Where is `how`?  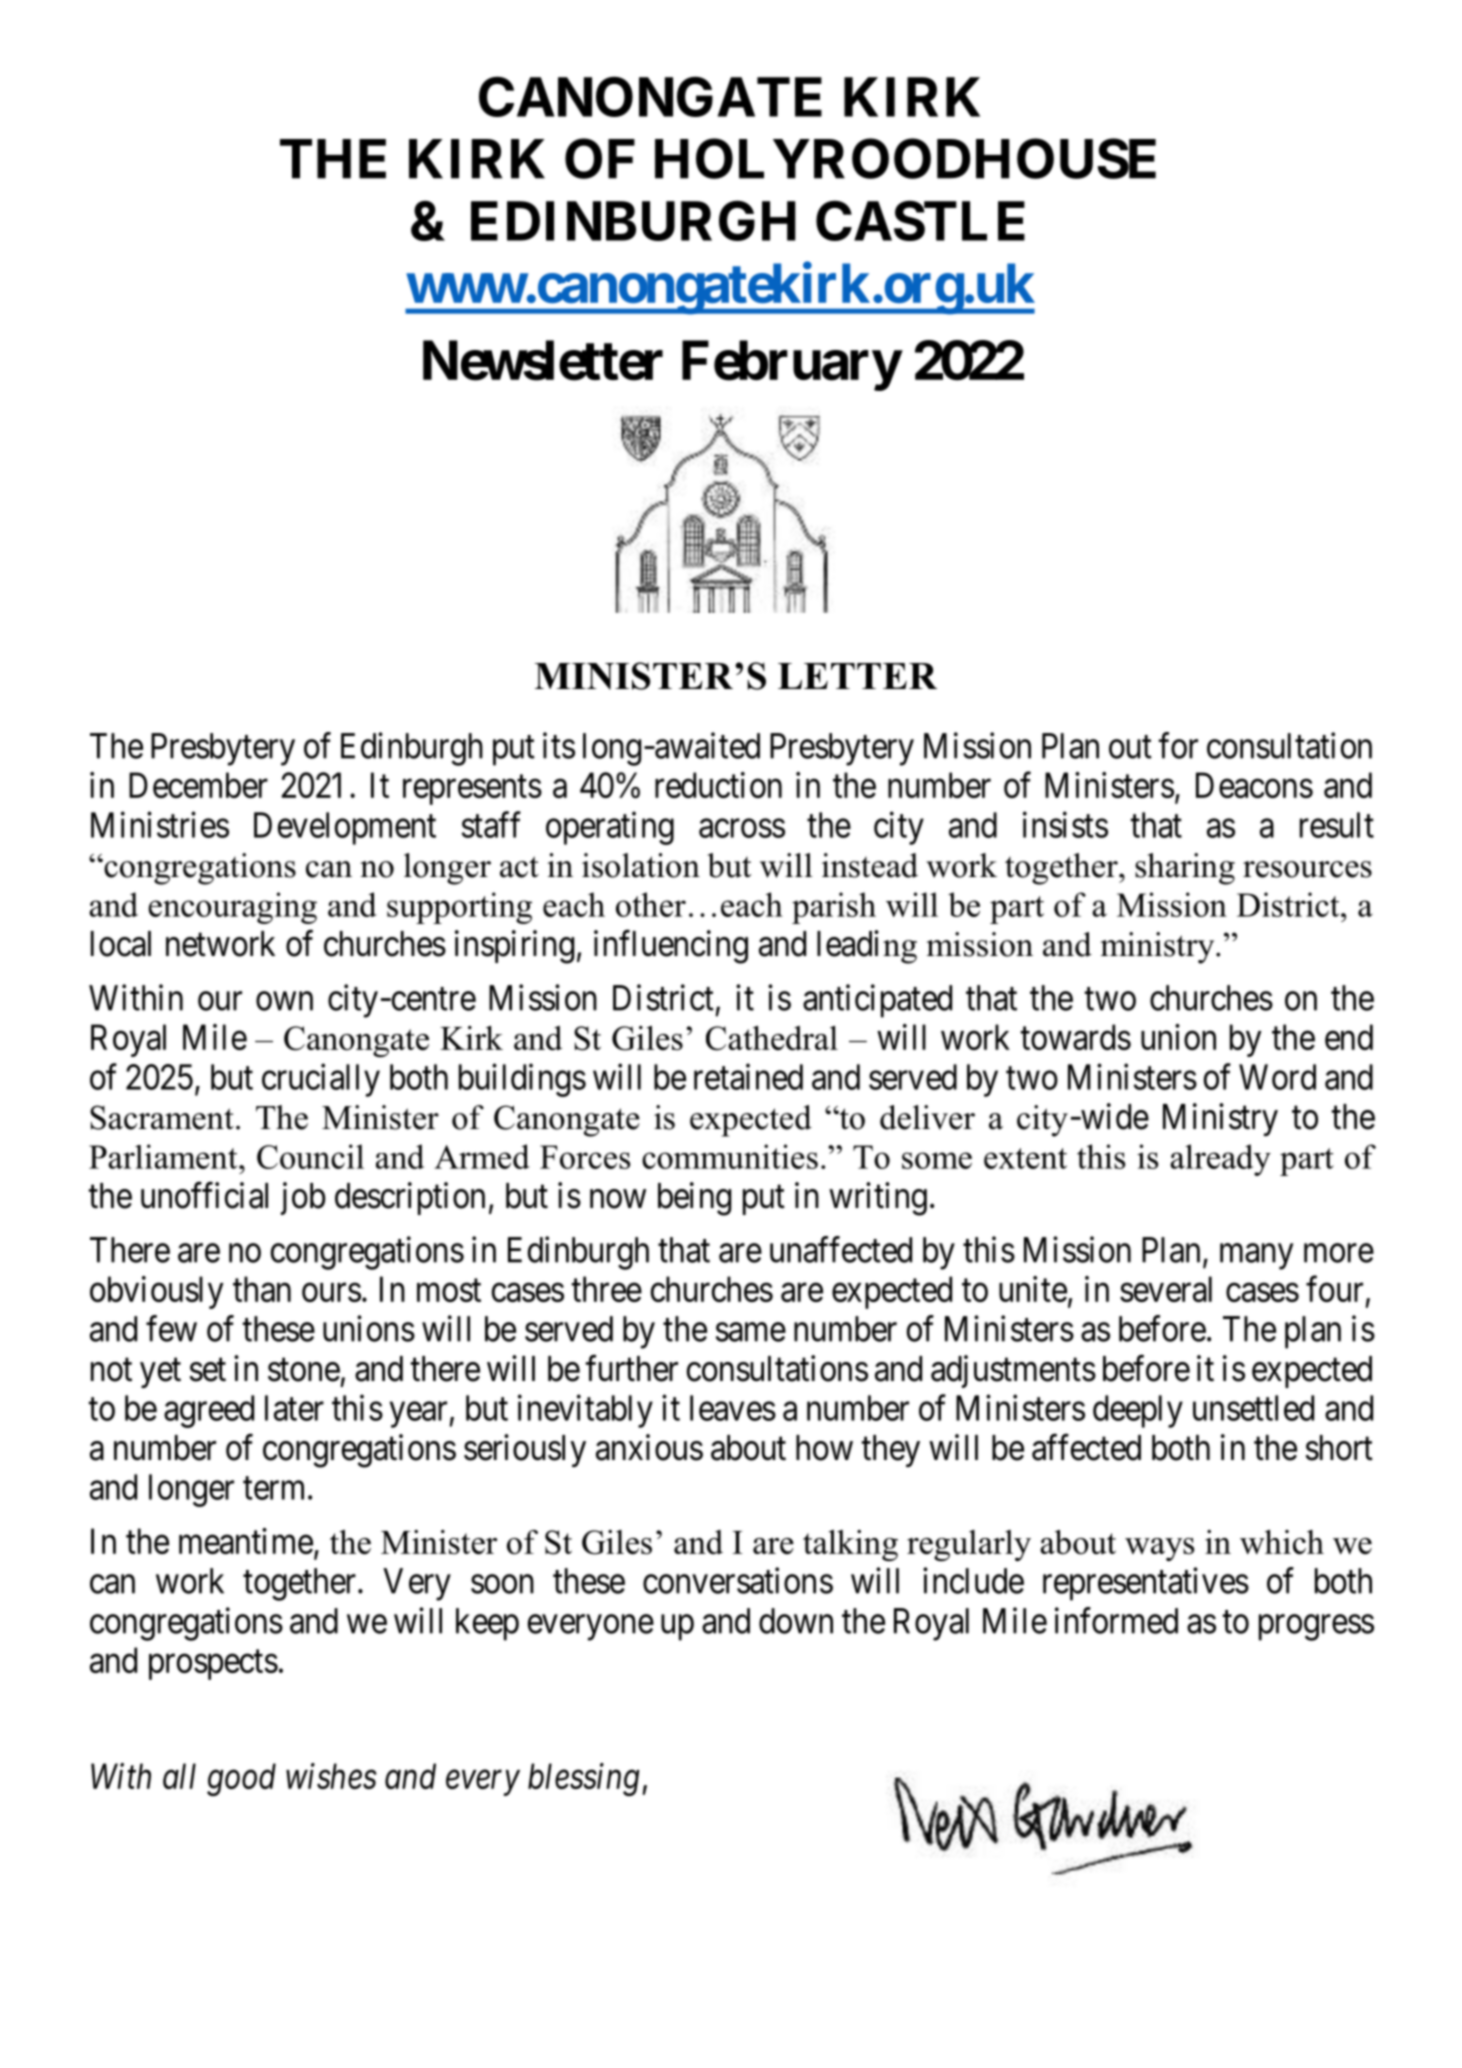 how is located at coordinates (824, 1448).
